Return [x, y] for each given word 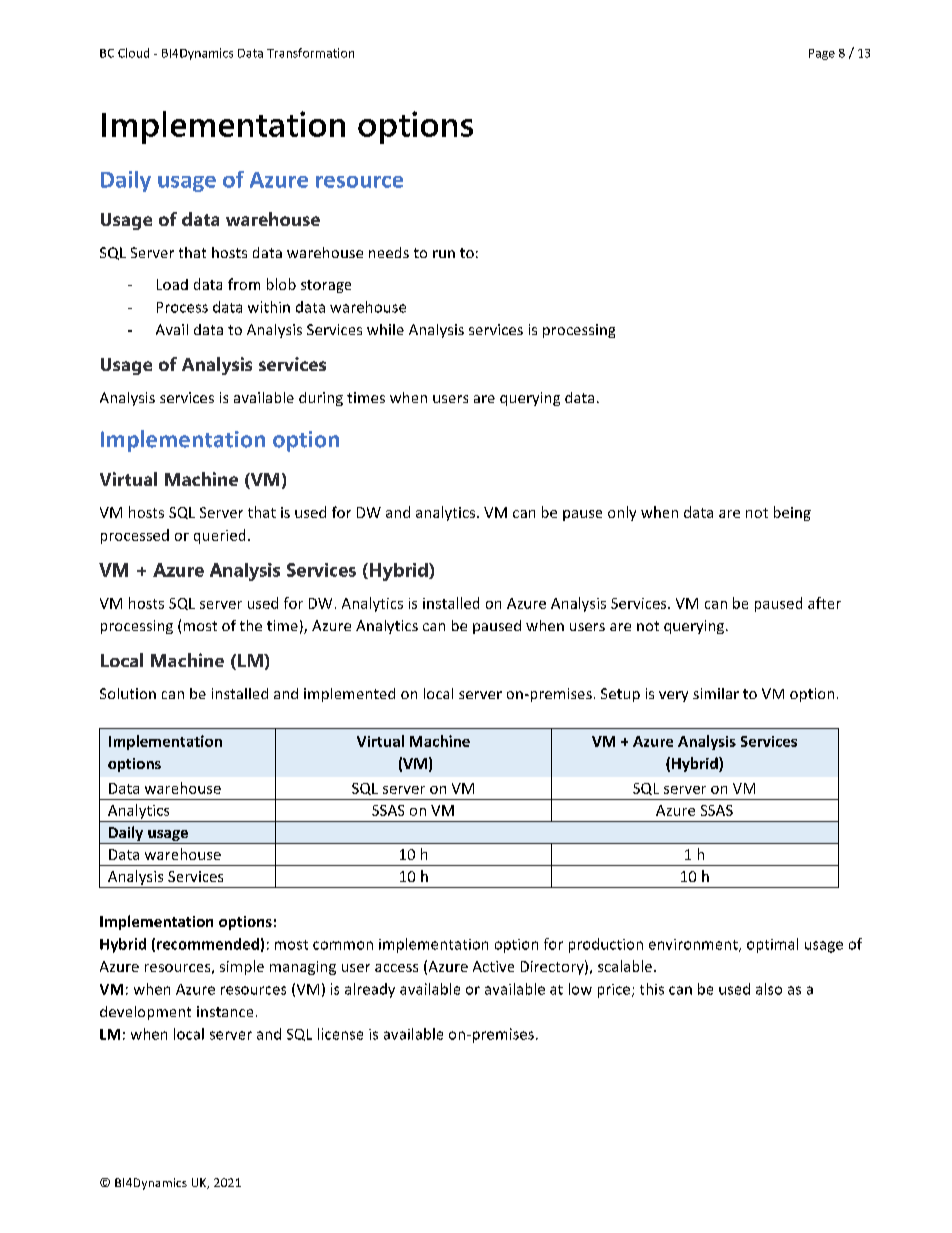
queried [219, 536]
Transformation [310, 53]
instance [225, 1011]
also [769, 989]
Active [493, 966]
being [792, 513]
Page [822, 54]
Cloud [133, 53]
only [622, 513]
